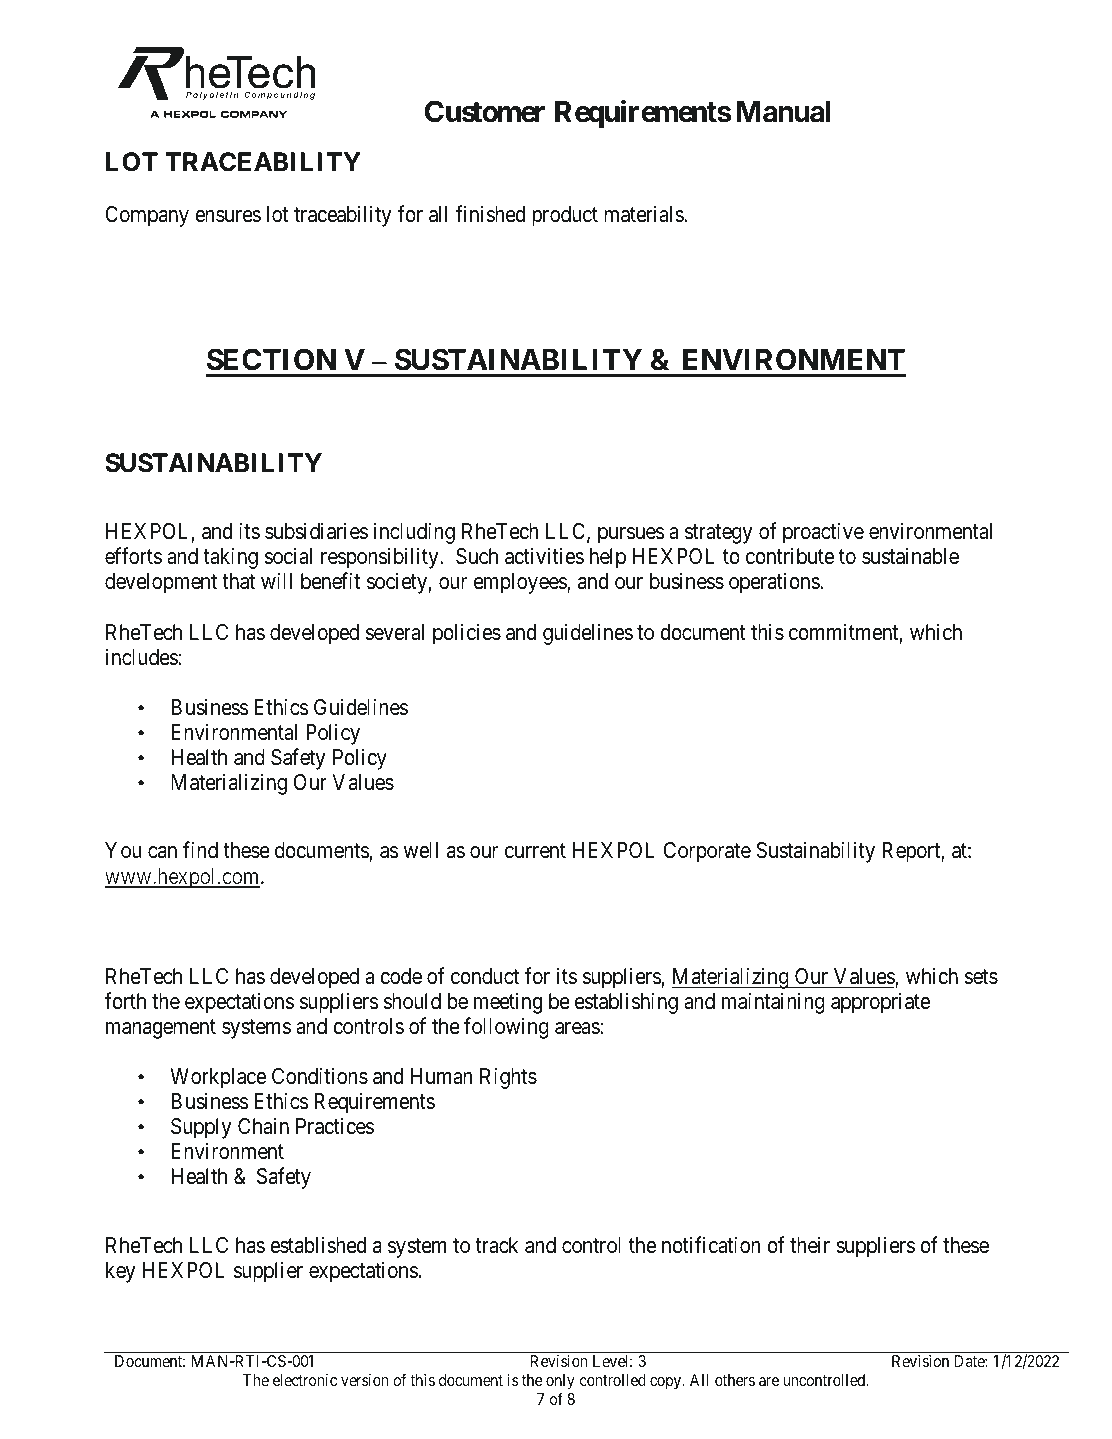 Image resolution: width=1112 pixels, height=1439 pixels. What do you see at coordinates (230, 558) in the screenshot?
I see `taking` at bounding box center [230, 558].
